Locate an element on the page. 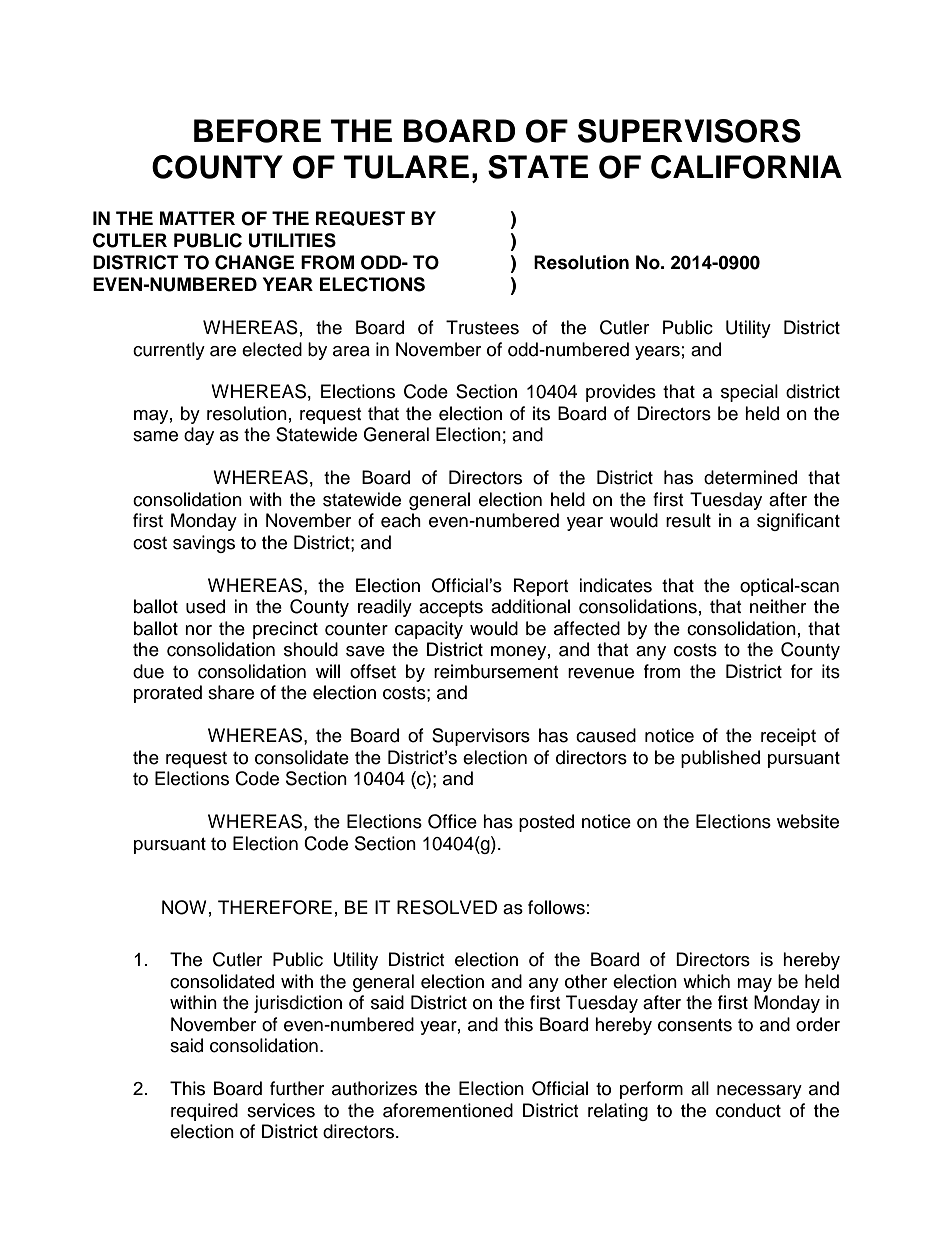 The width and height of the image is (952, 1233). accepts is located at coordinates (451, 609).
